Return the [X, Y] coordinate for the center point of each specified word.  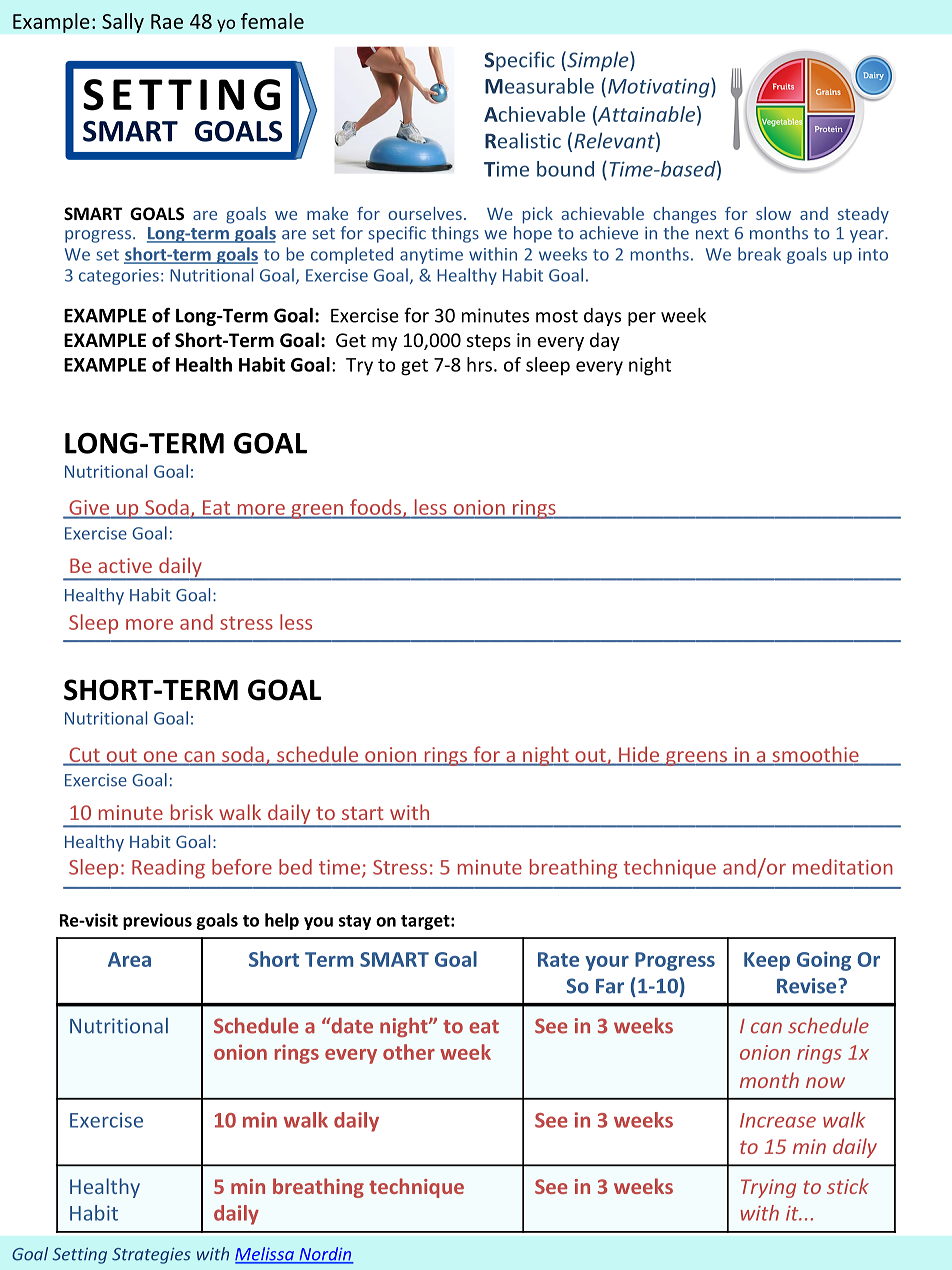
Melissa [265, 1255]
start [362, 813]
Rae [167, 21]
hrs [479, 364]
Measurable [539, 86]
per [642, 319]
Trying [768, 1188]
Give [89, 509]
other [409, 1052]
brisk [192, 812]
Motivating [660, 88]
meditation [843, 867]
